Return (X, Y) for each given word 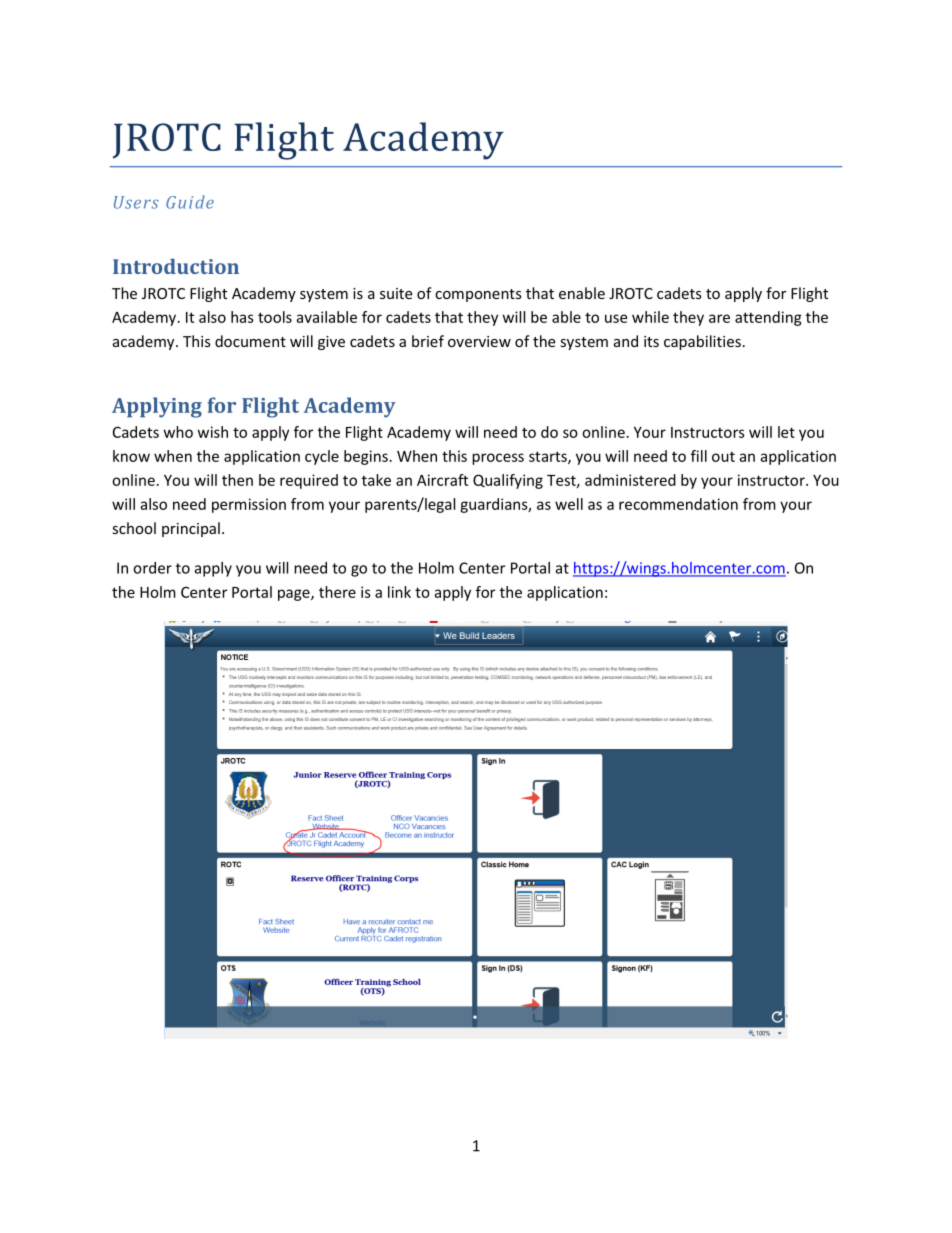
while (650, 317)
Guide (190, 202)
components (478, 295)
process (498, 459)
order (152, 568)
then (237, 480)
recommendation (678, 504)
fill (699, 456)
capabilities (702, 342)
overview (479, 341)
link (399, 592)
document (250, 341)
